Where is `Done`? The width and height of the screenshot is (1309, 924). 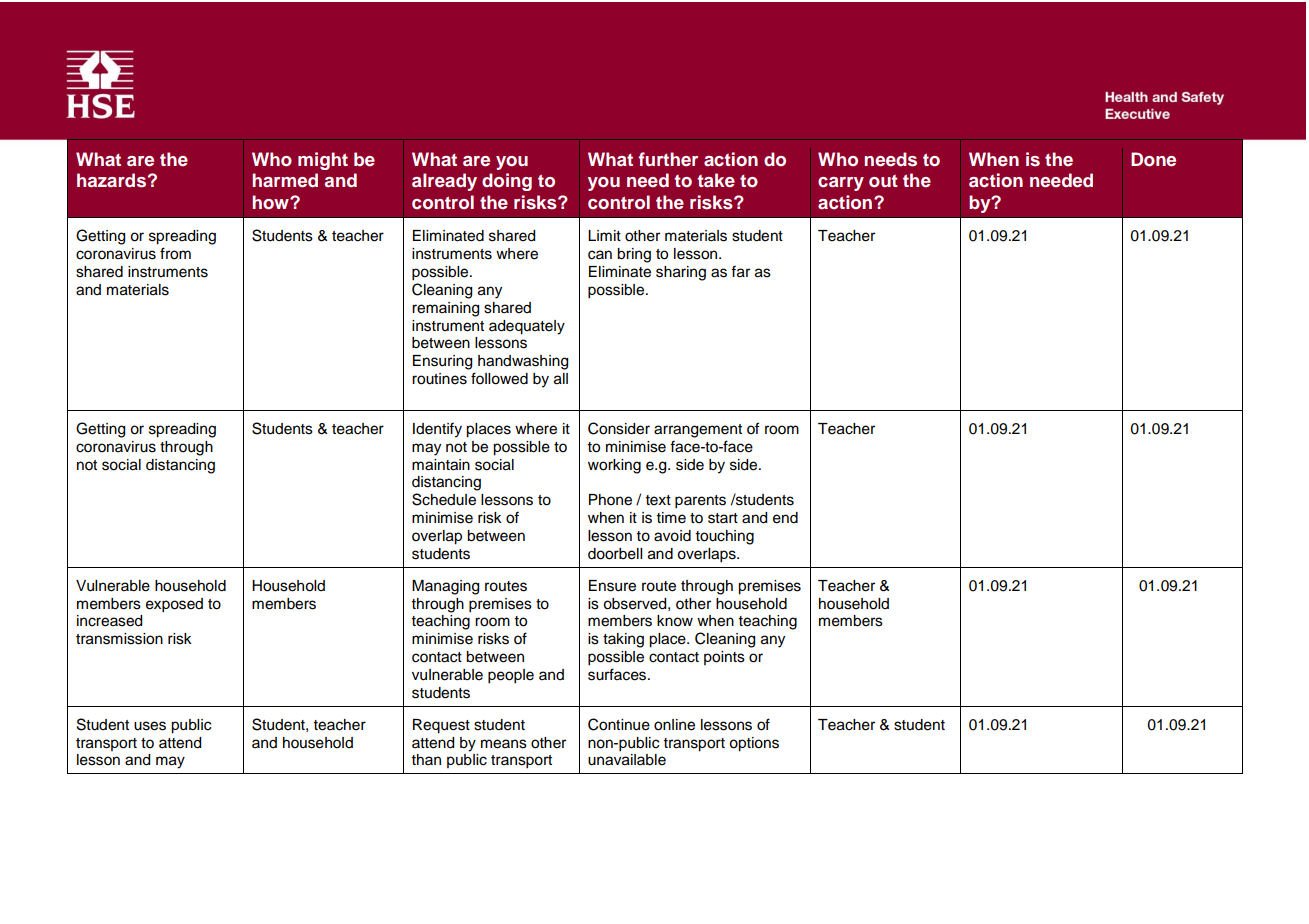 Done is located at coordinates (1153, 159).
